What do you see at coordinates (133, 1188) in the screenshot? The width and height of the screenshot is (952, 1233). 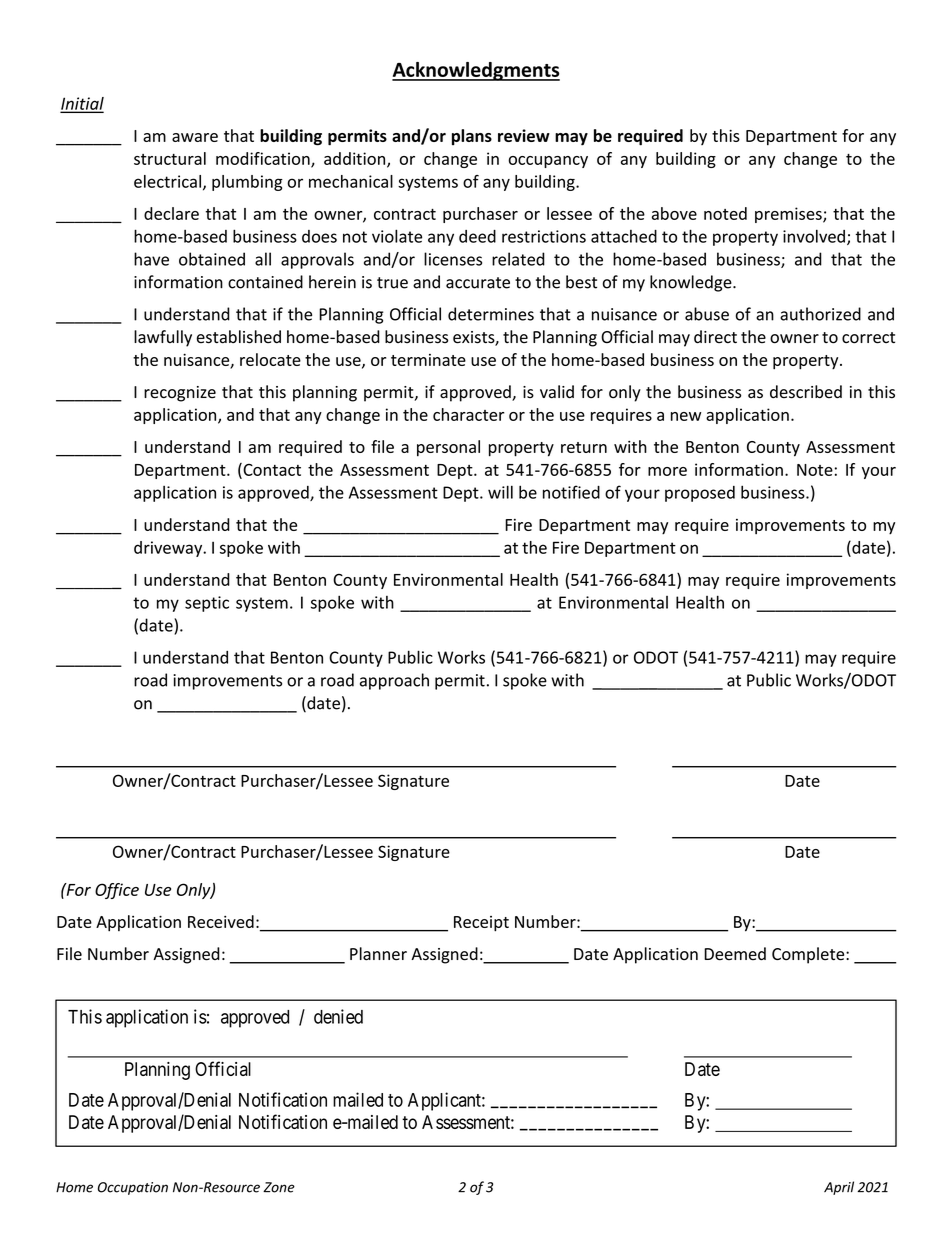 I see `Occupation` at bounding box center [133, 1188].
